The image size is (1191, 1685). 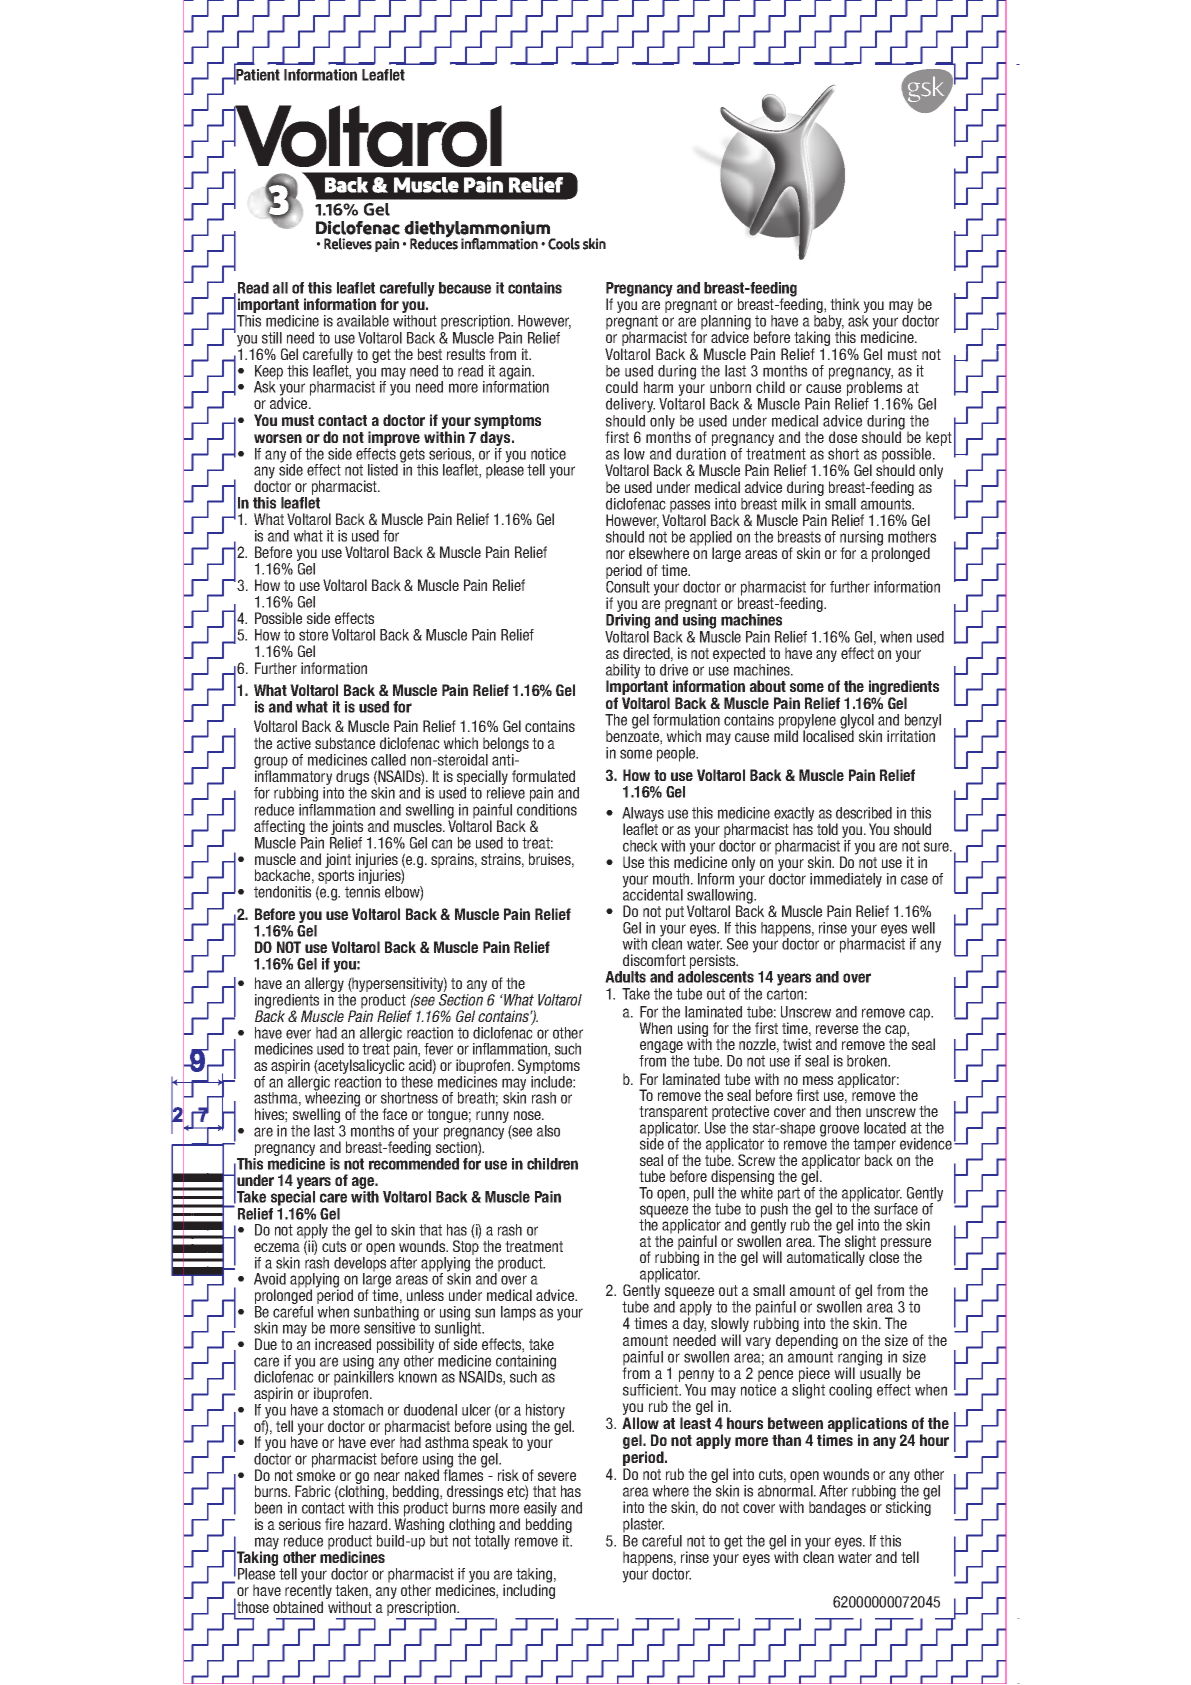 I want to click on Adults, so click(x=625, y=977).
